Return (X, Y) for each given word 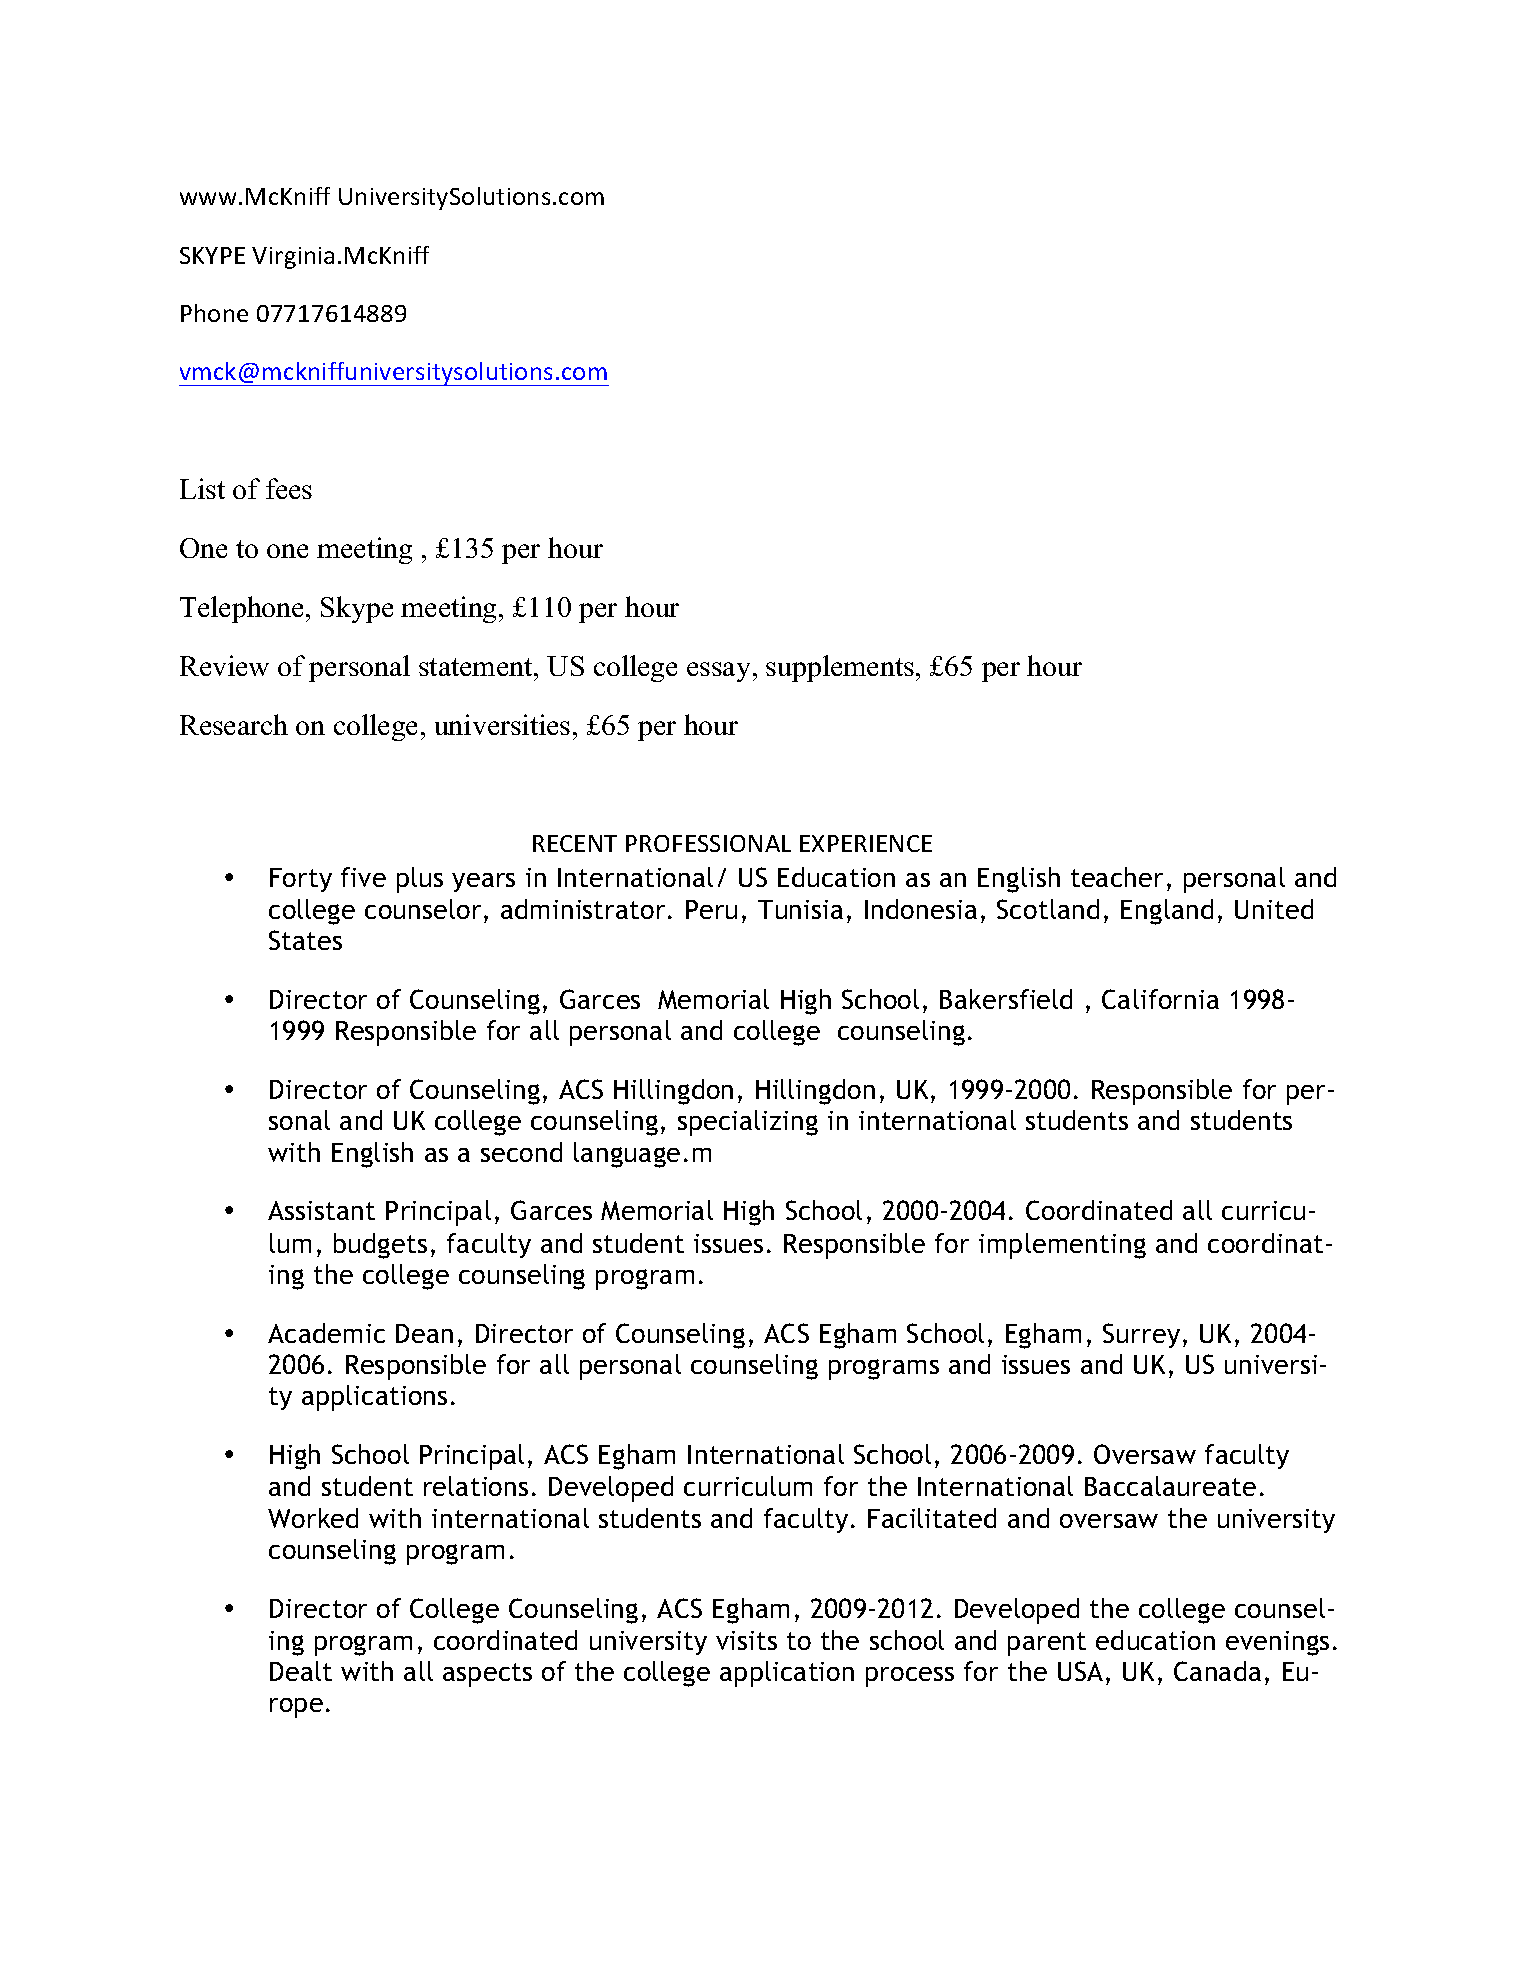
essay (718, 672)
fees (289, 488)
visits (746, 1640)
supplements (840, 668)
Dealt (301, 1671)
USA (1080, 1671)
